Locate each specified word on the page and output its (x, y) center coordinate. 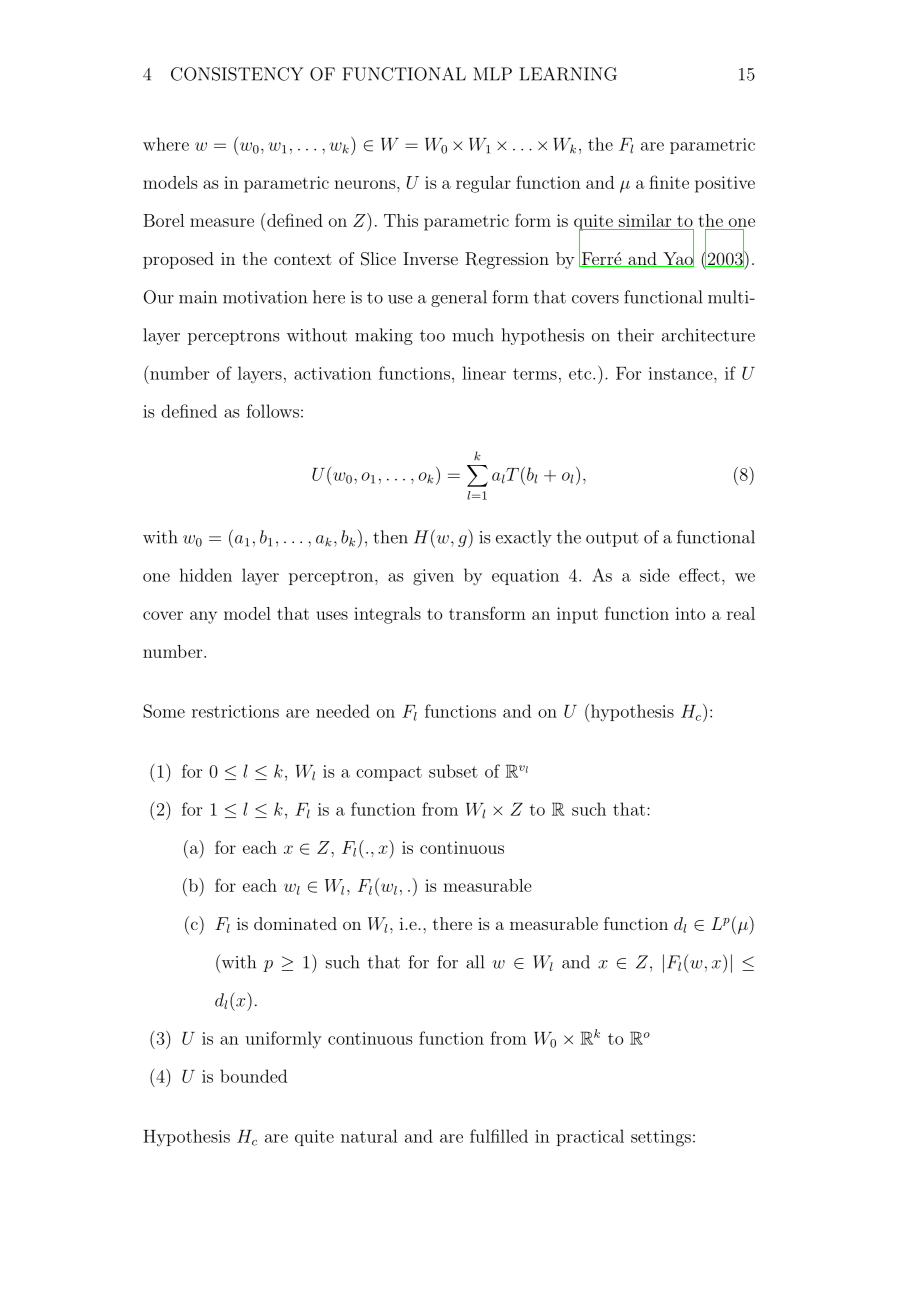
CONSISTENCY (237, 74)
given (433, 577)
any (203, 617)
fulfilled (499, 1136)
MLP (492, 74)
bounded (253, 1076)
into (690, 613)
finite (669, 182)
